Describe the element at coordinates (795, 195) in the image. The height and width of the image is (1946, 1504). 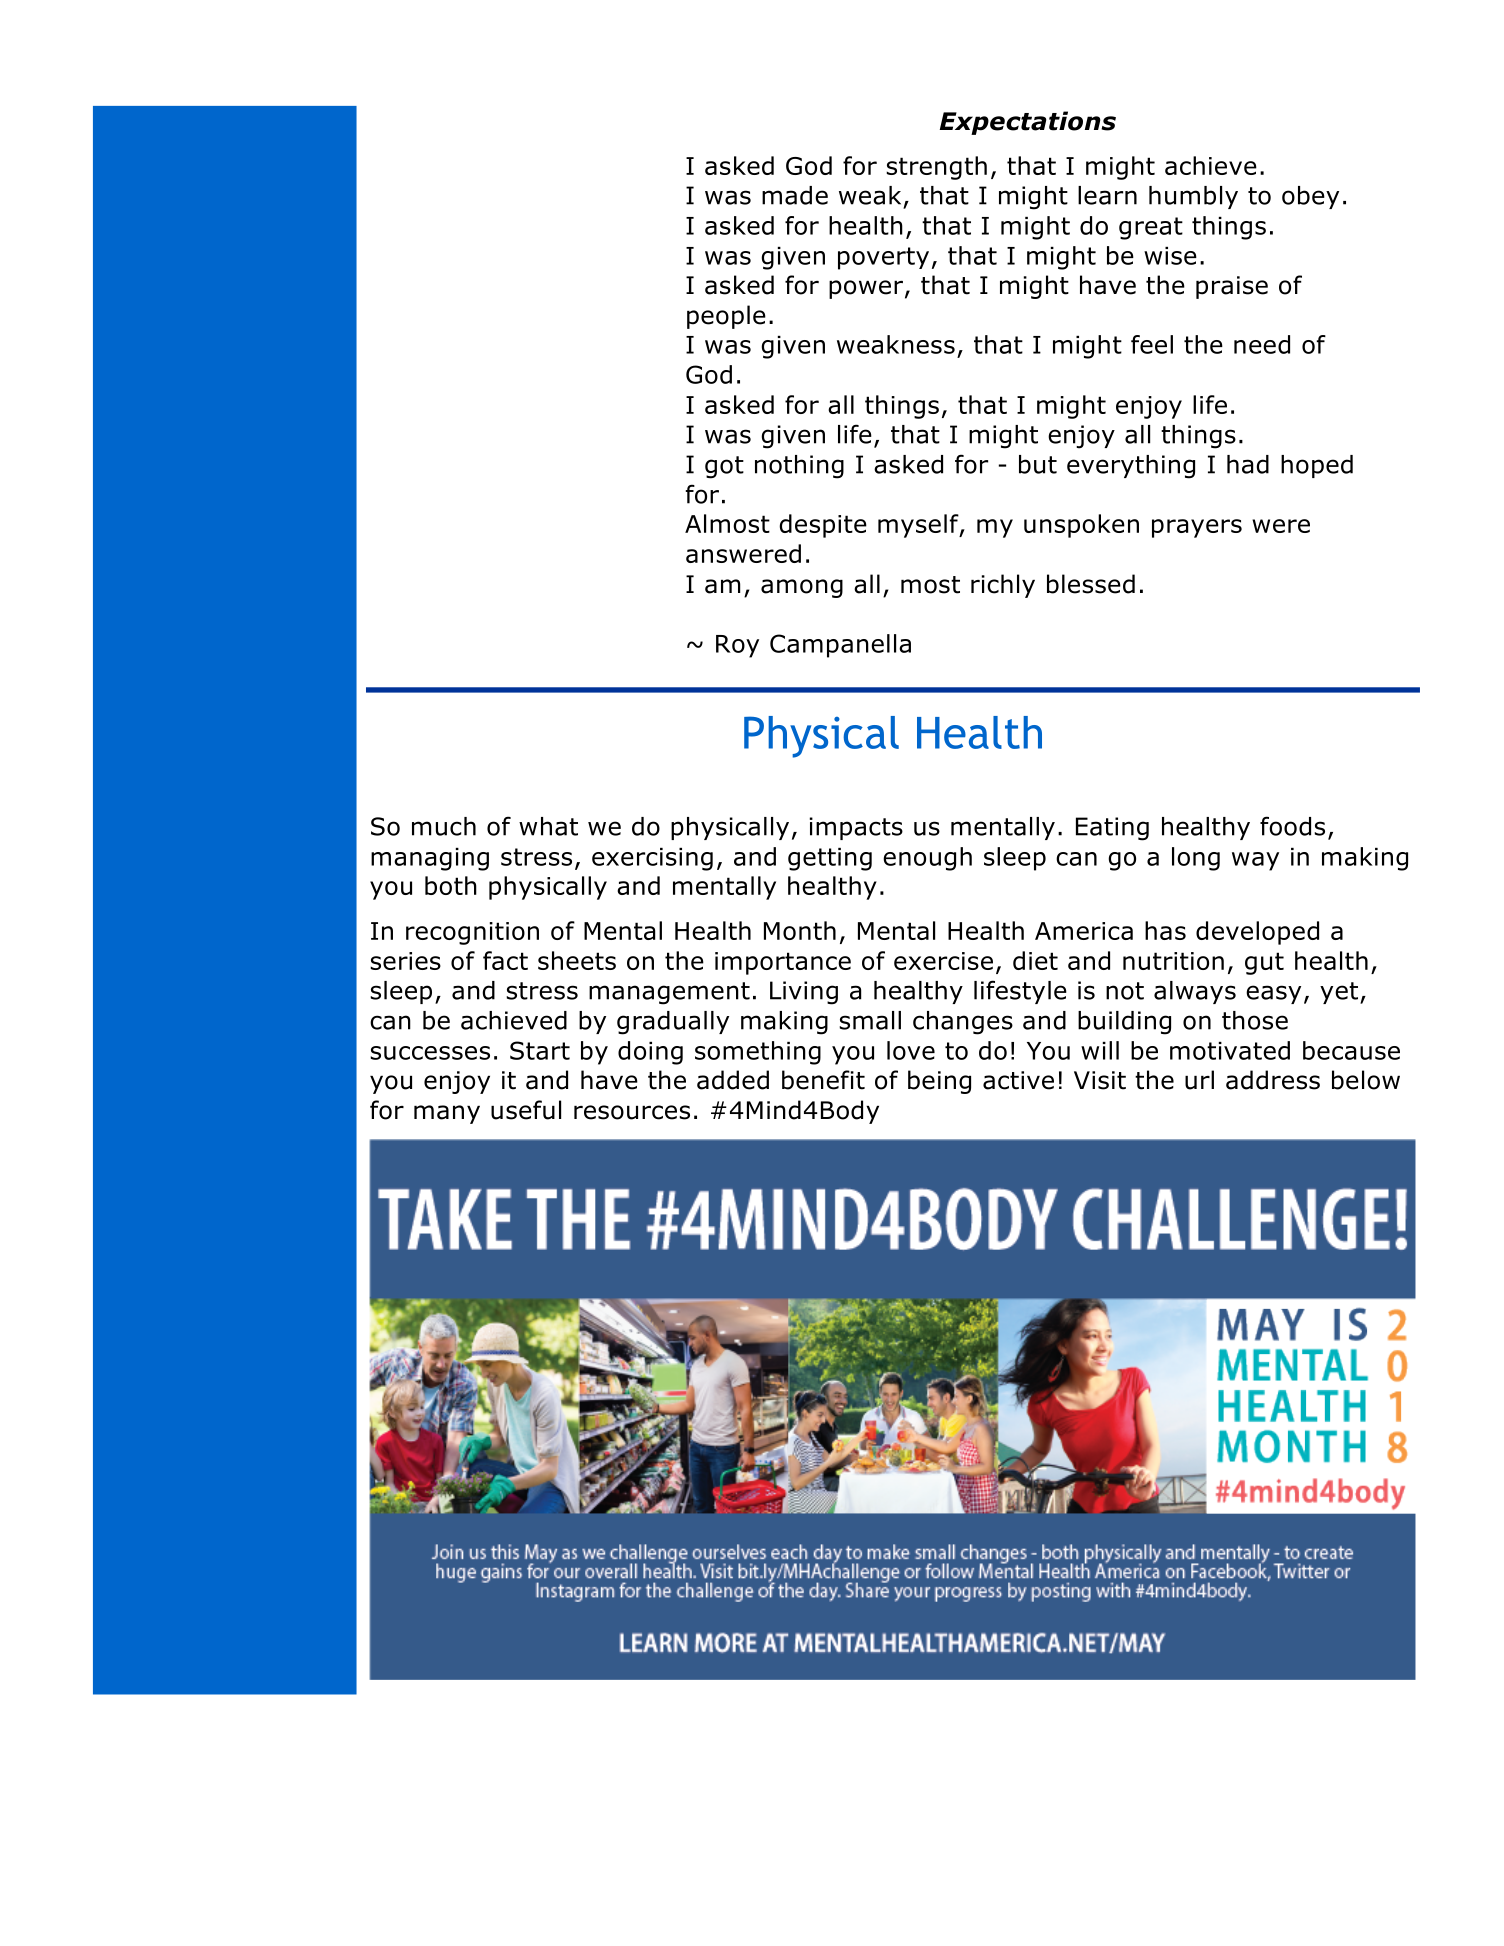
I see `made` at that location.
